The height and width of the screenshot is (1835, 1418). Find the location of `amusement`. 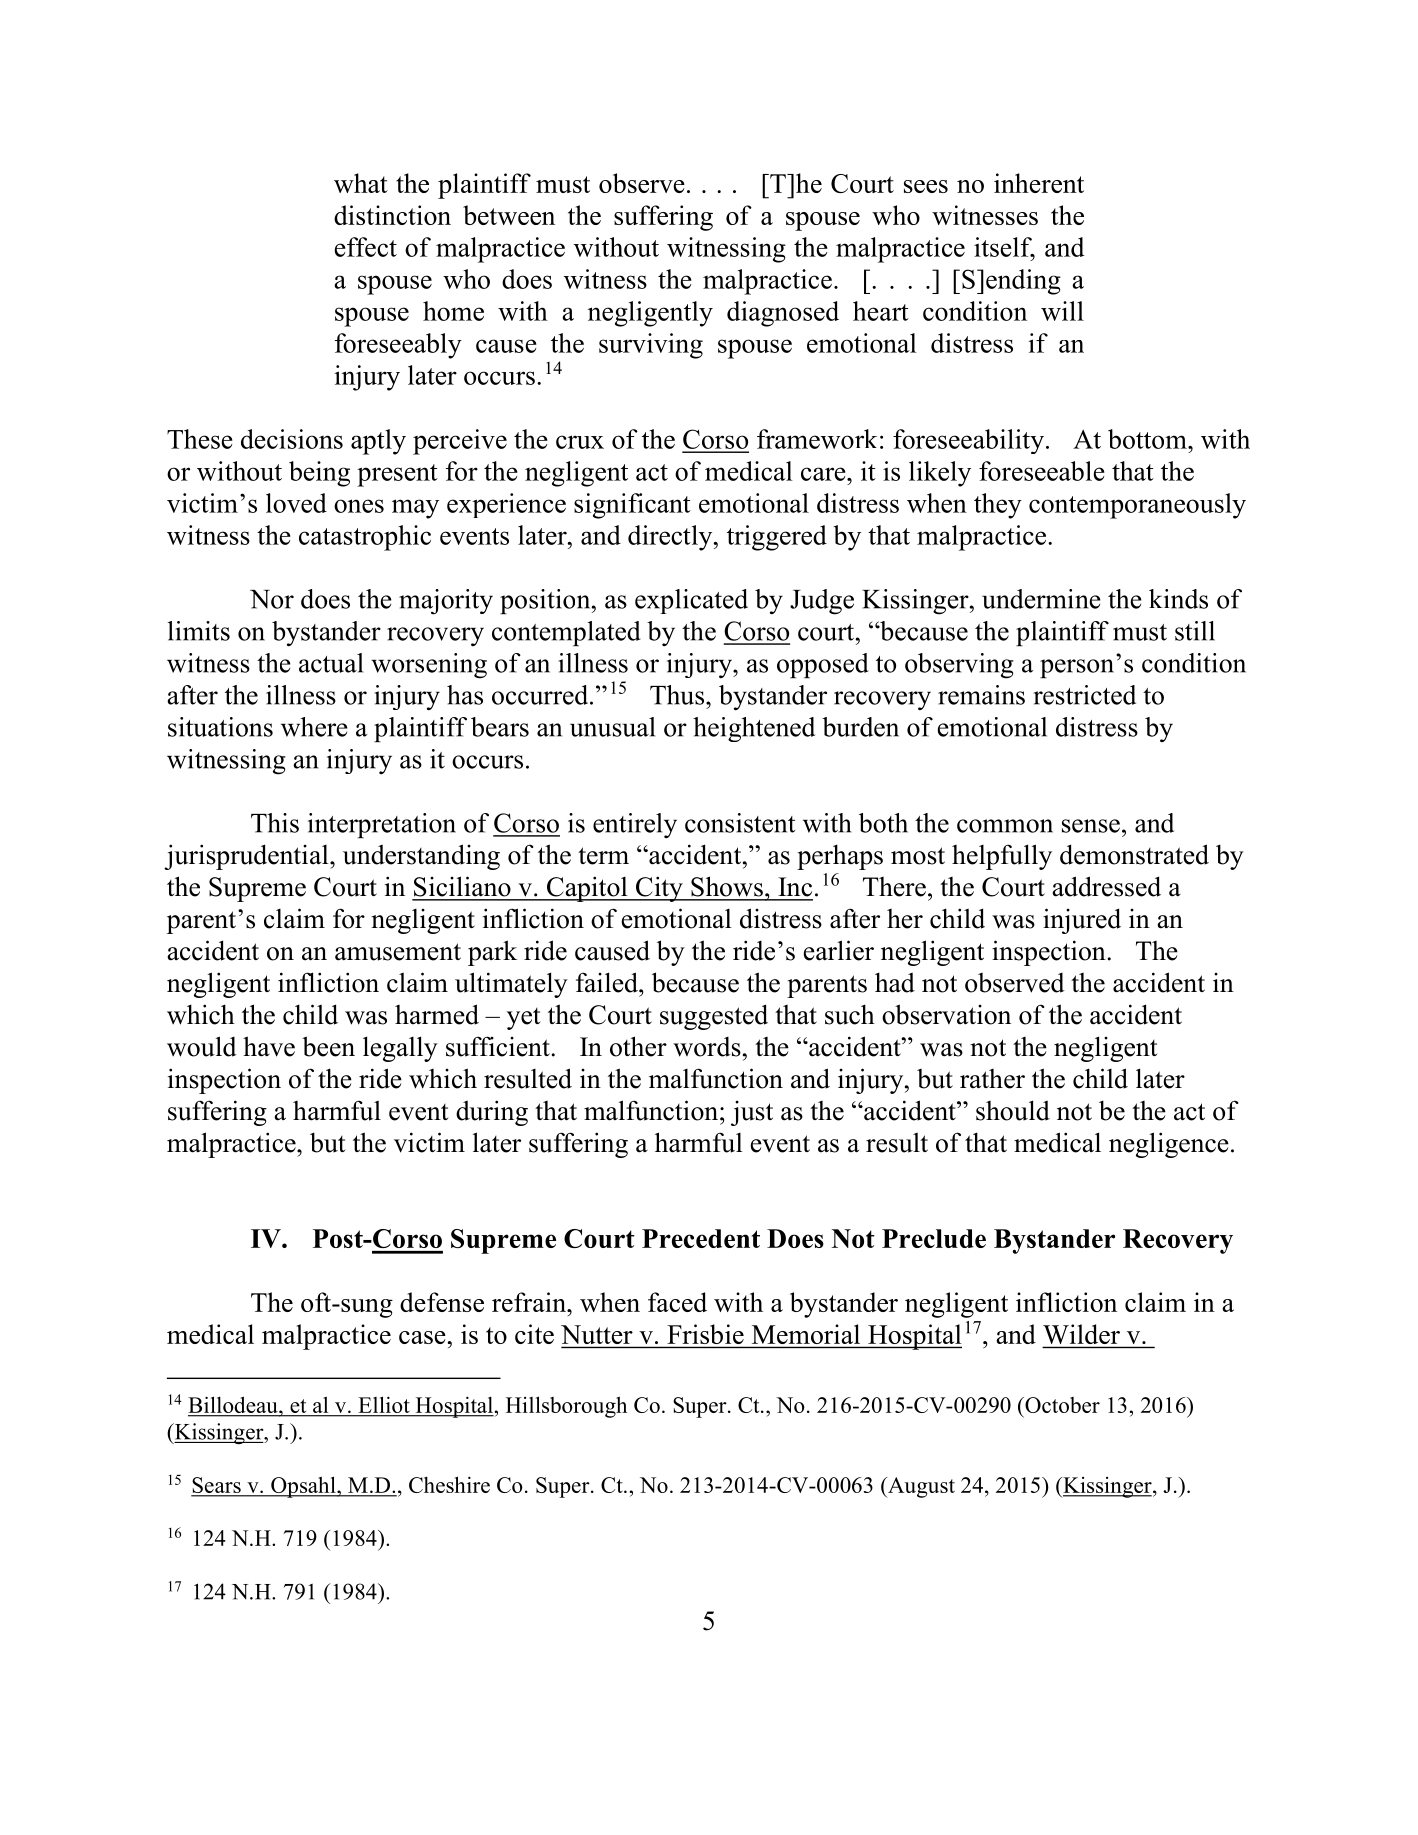

amusement is located at coordinates (398, 952).
